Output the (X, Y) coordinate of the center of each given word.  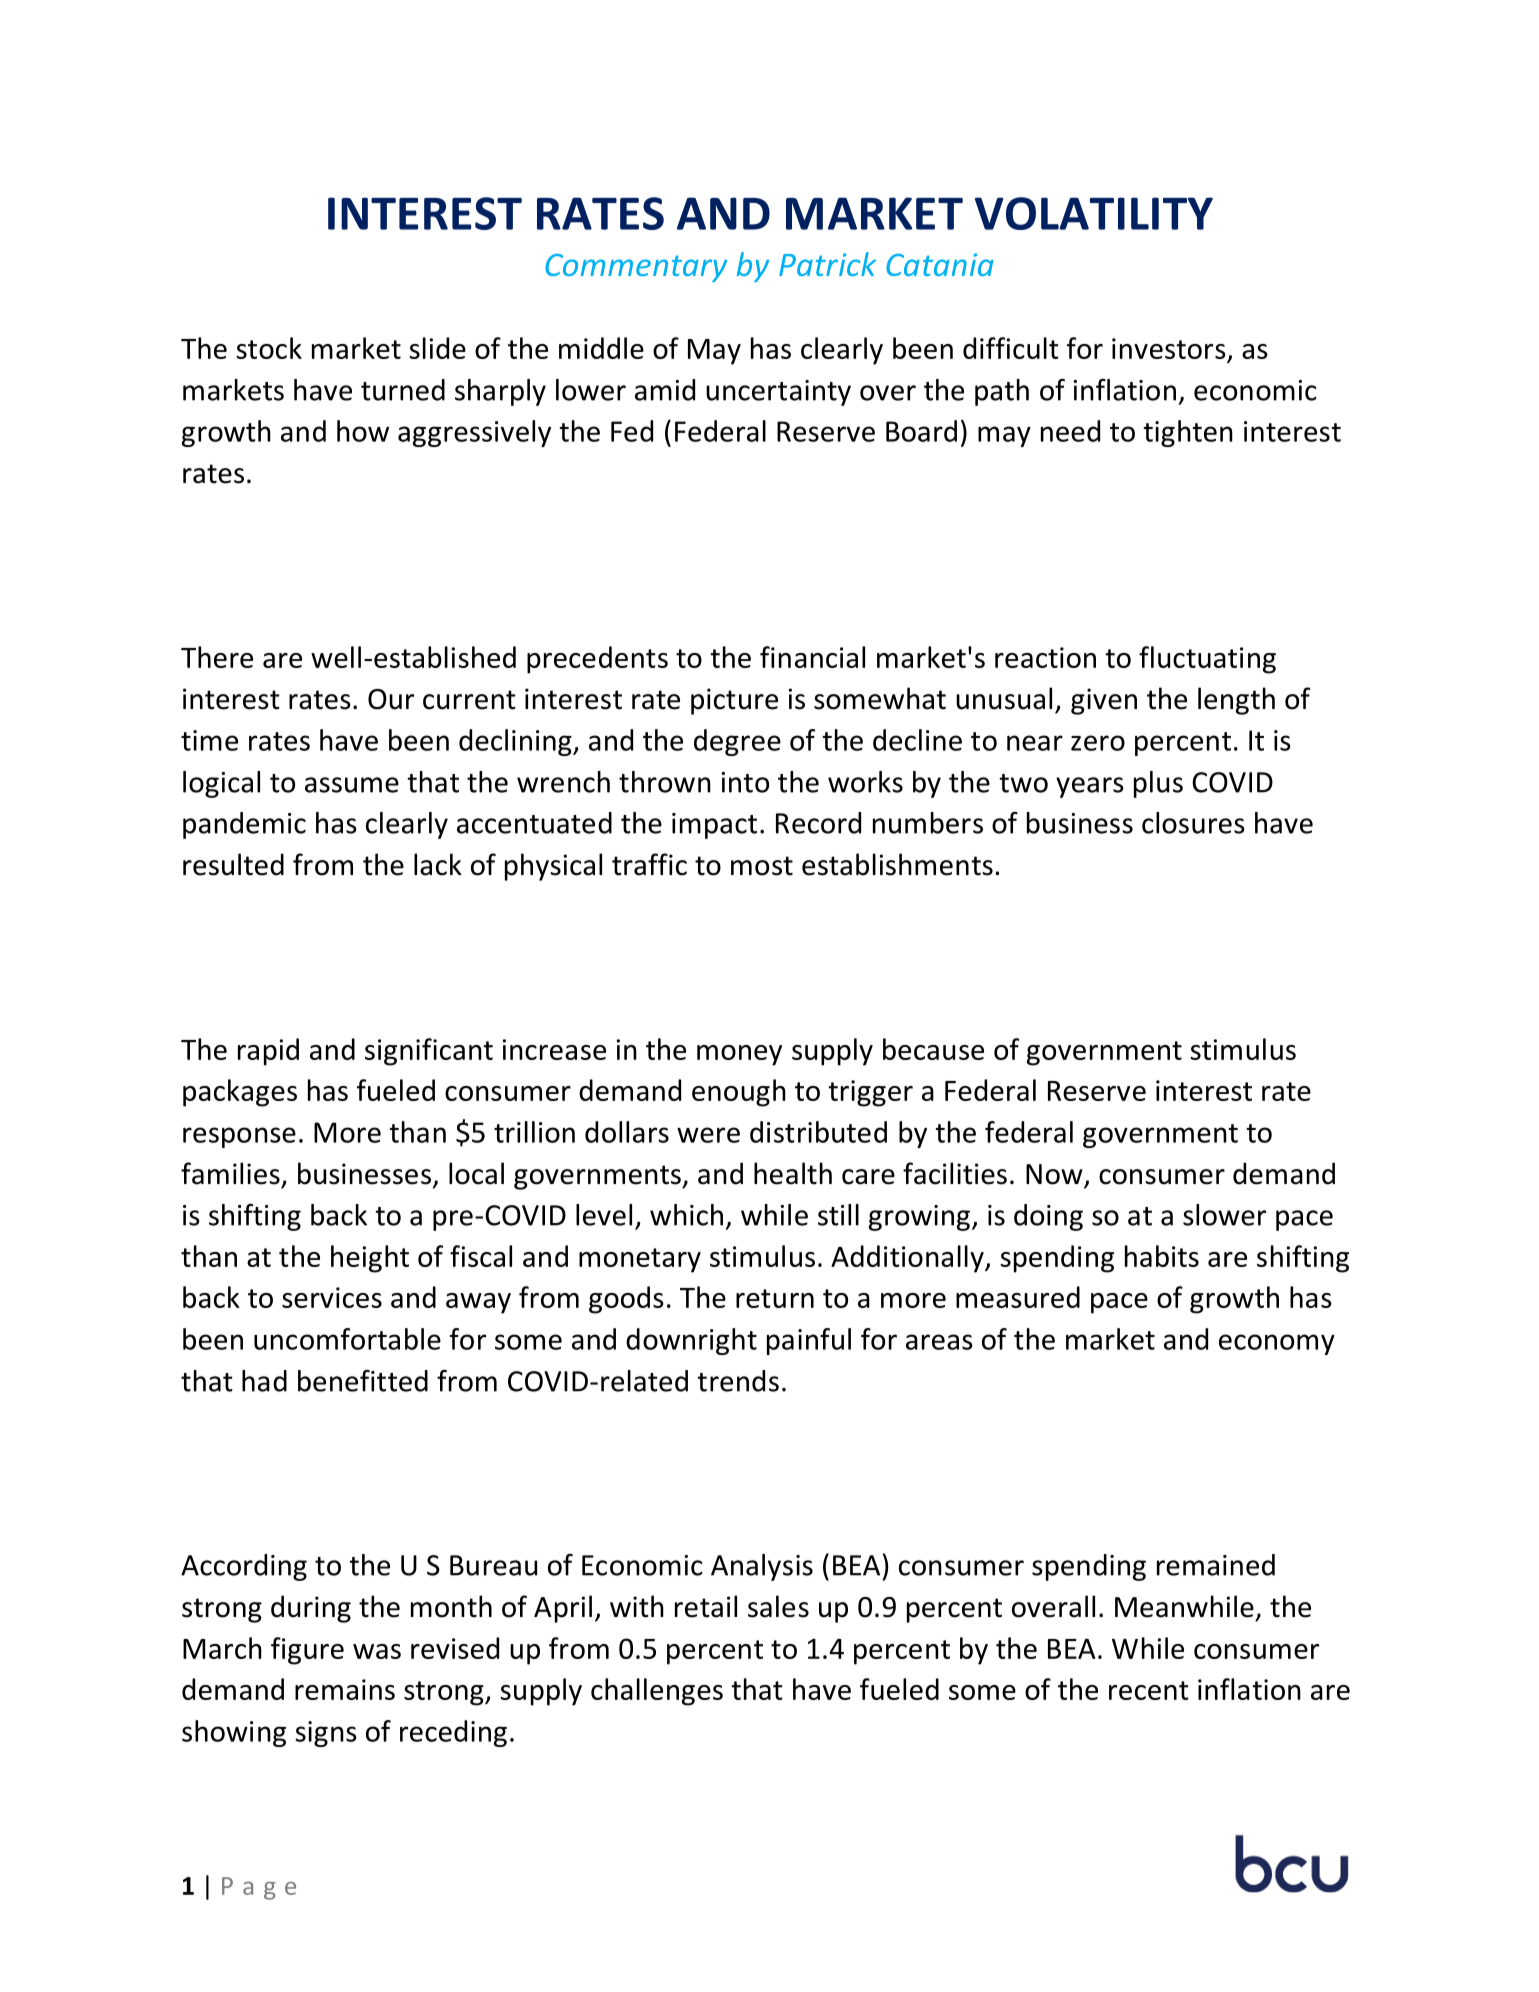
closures (1193, 823)
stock (269, 348)
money (739, 1055)
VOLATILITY (1094, 213)
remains (345, 1689)
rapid (268, 1052)
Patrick (827, 264)
